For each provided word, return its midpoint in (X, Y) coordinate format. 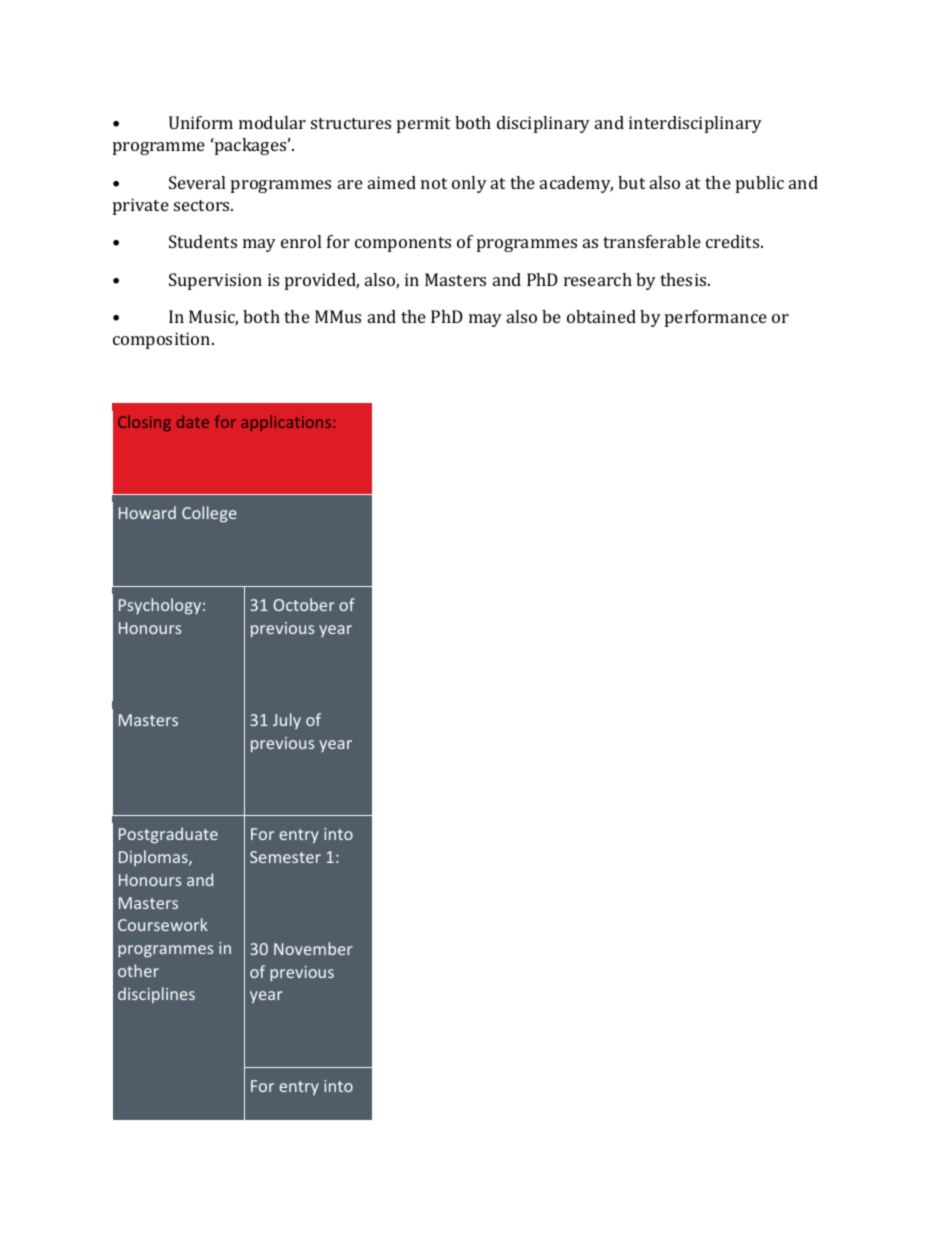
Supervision (215, 281)
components (403, 244)
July (287, 721)
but (631, 182)
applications (287, 423)
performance (716, 318)
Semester (285, 857)
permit (423, 124)
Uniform (201, 122)
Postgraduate (168, 835)
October (304, 604)
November (313, 948)
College (209, 514)
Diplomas (154, 858)
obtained (601, 316)
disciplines (156, 995)
